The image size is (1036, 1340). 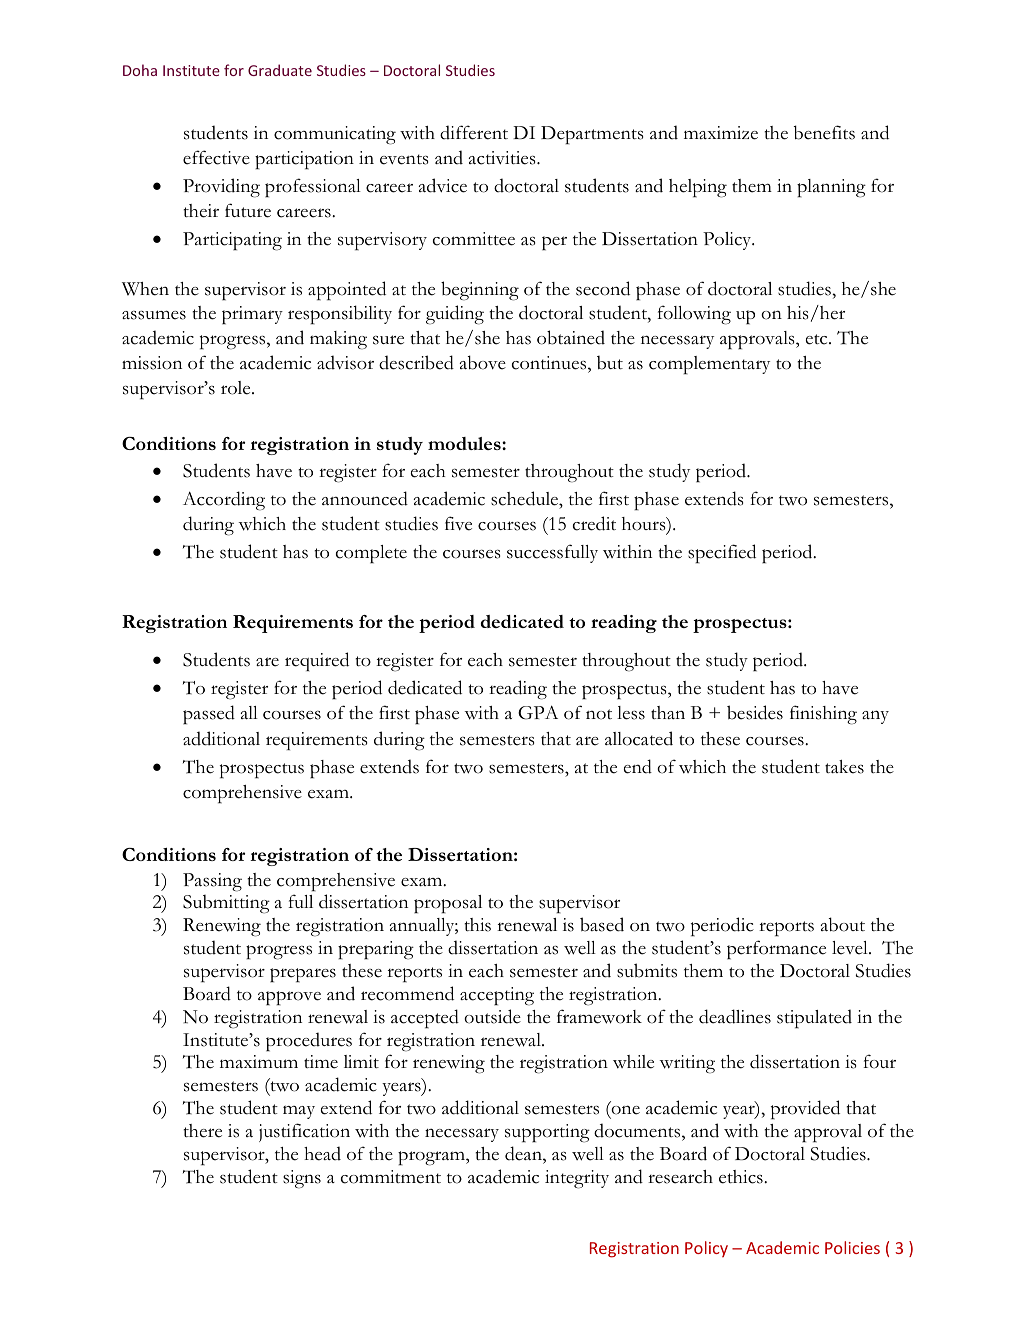 What do you see at coordinates (224, 501) in the screenshot?
I see `According` at bounding box center [224, 501].
